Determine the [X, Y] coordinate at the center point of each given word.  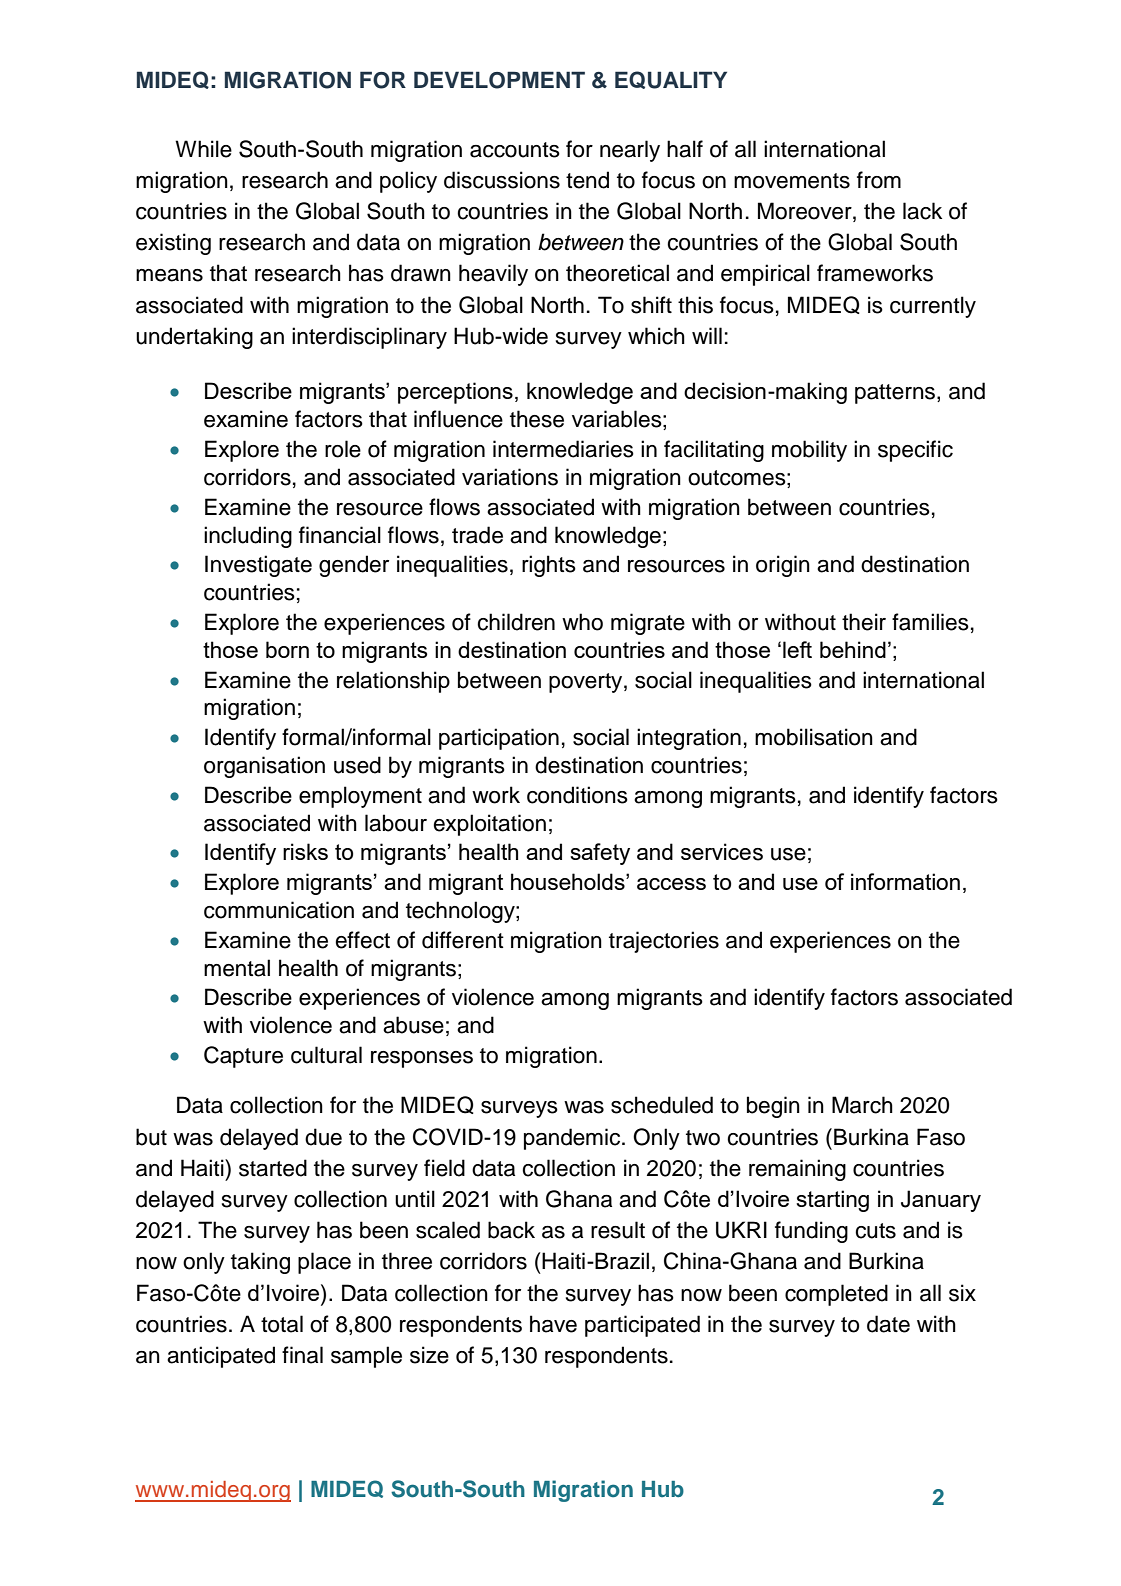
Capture [243, 1057]
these [537, 419]
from [879, 180]
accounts [515, 150]
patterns [896, 394]
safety [600, 854]
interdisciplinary [369, 338]
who [582, 622]
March [862, 1105]
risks [305, 851]
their [864, 622]
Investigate [258, 566]
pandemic [573, 1139]
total [282, 1324]
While [203, 149]
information [905, 881]
